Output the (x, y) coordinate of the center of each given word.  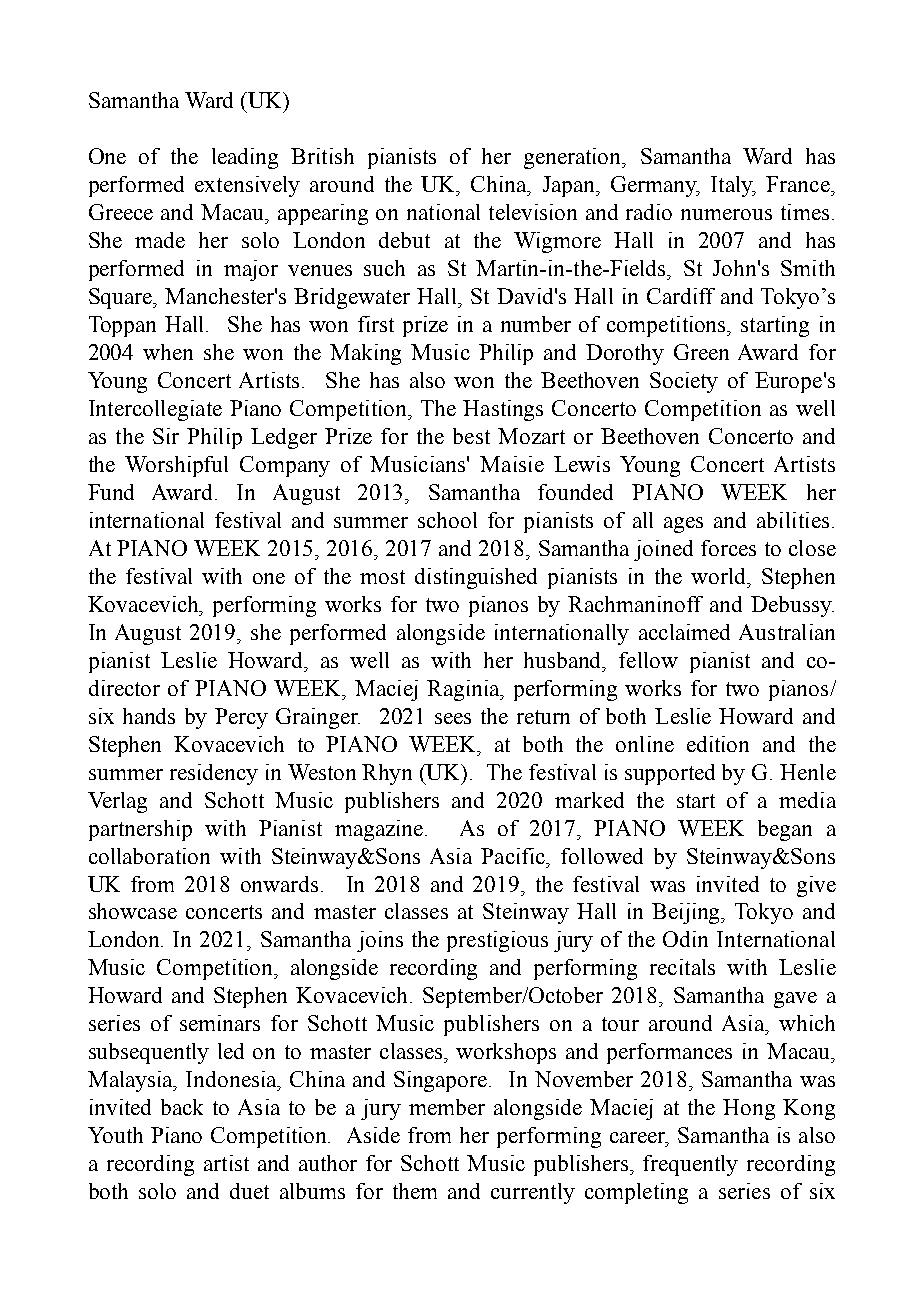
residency (214, 774)
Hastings (503, 410)
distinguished (476, 578)
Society (684, 382)
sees (453, 718)
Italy (733, 186)
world (720, 576)
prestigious (497, 941)
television (533, 212)
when (168, 352)
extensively (247, 186)
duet (249, 1191)
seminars (220, 1023)
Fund (111, 492)
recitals (682, 967)
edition (718, 744)
